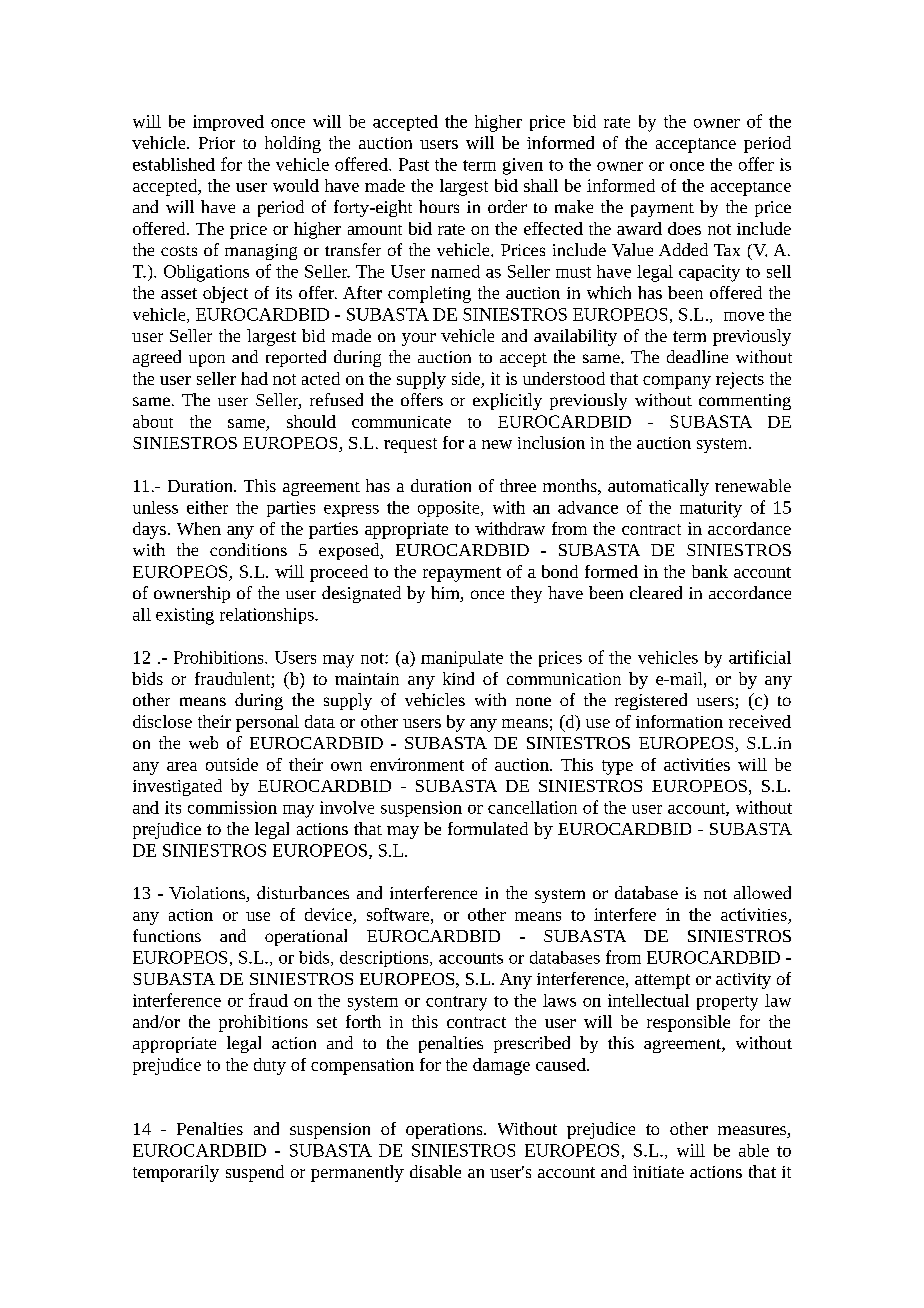 This document has width=924, height=1308. Describe the element at coordinates (254, 378) in the document. I see `had` at that location.
